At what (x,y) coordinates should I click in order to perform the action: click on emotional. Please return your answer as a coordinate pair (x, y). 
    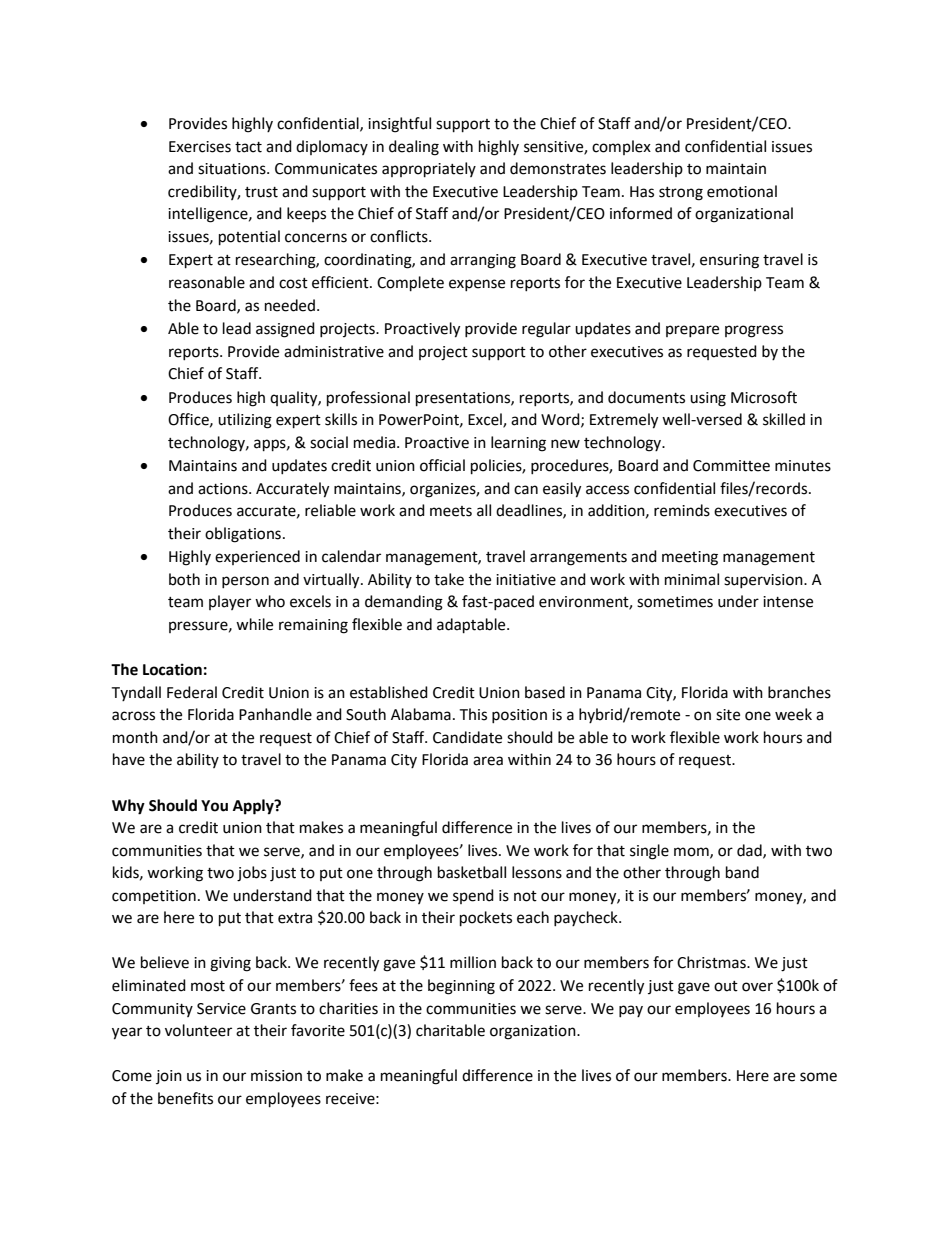
    Looking at the image, I should click on (742, 191).
